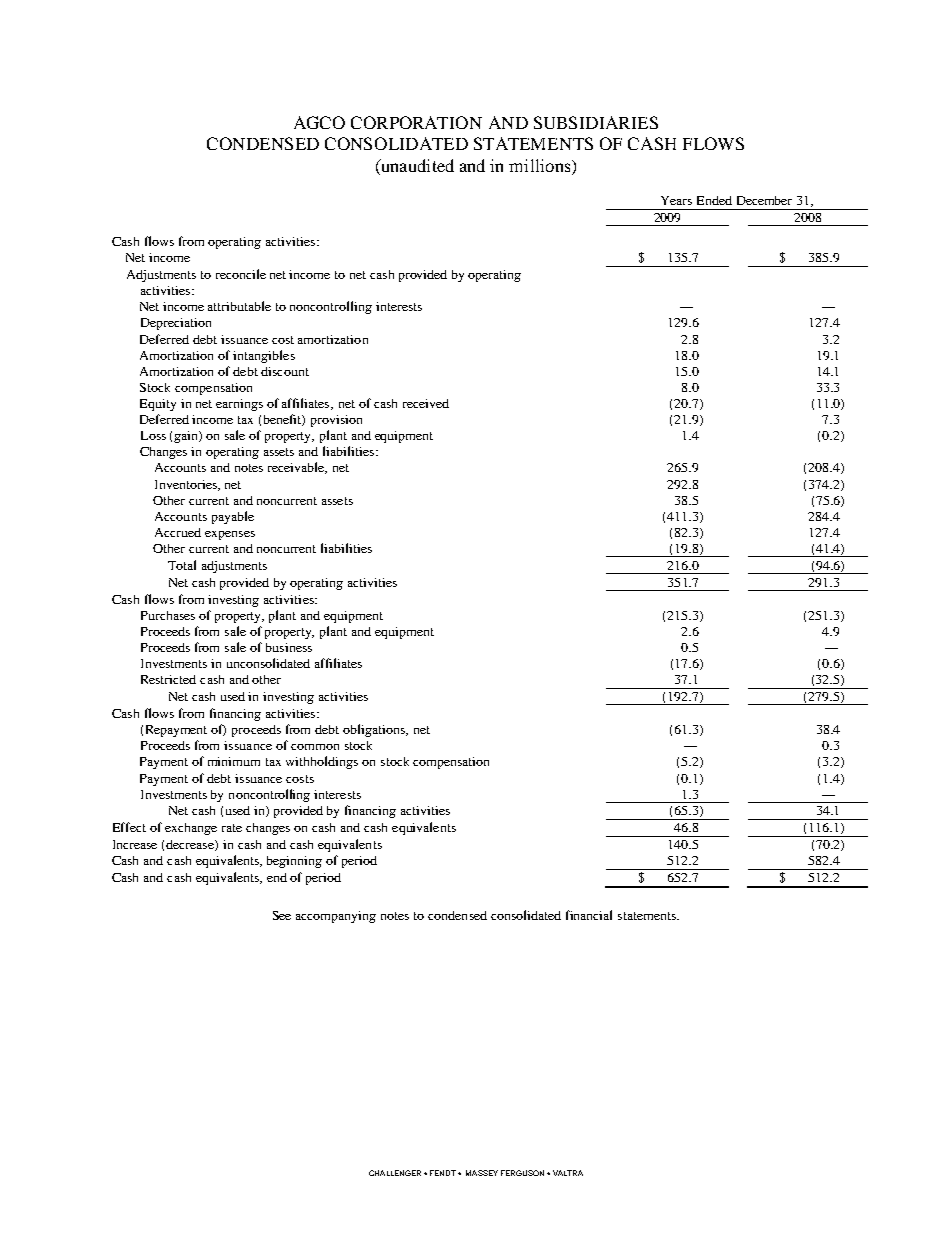 This screenshot has width=952, height=1233. What do you see at coordinates (241, 274) in the screenshot?
I see `reconcile` at bounding box center [241, 274].
